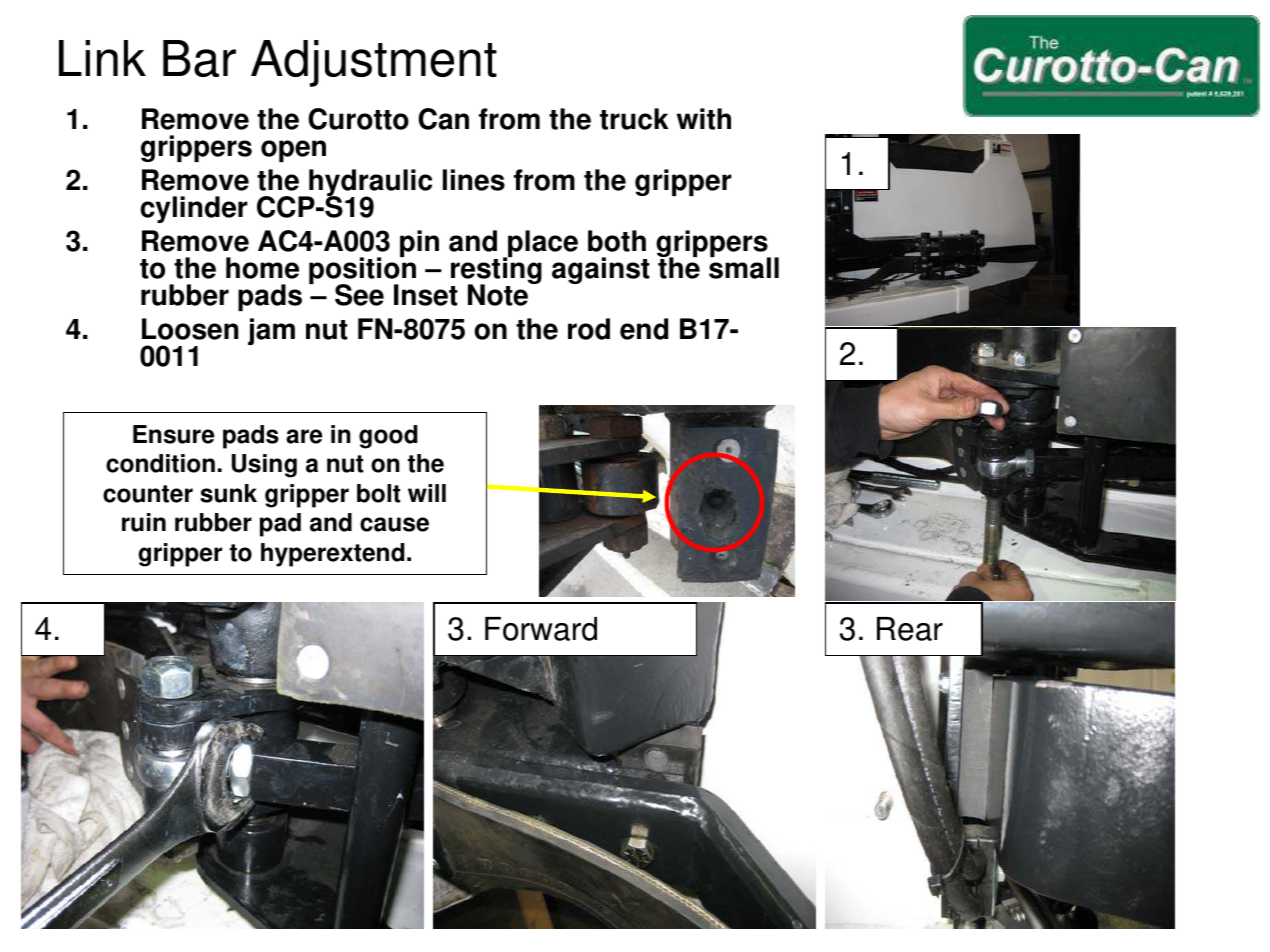 This image has height=952, width=1270. What do you see at coordinates (262, 268) in the image?
I see `home` at bounding box center [262, 268].
